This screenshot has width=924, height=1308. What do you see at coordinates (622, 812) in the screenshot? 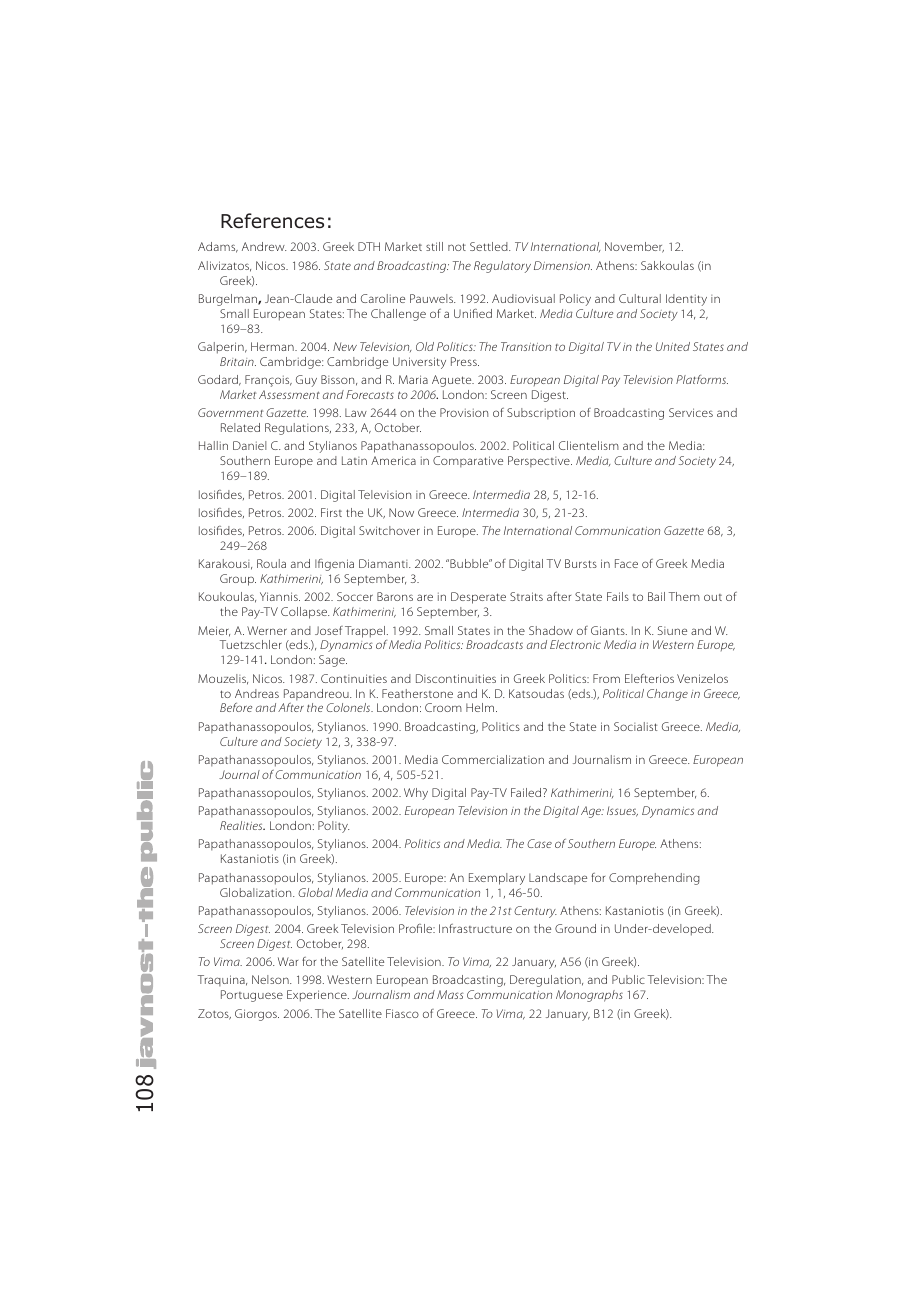
I see `Issues` at bounding box center [622, 812].
